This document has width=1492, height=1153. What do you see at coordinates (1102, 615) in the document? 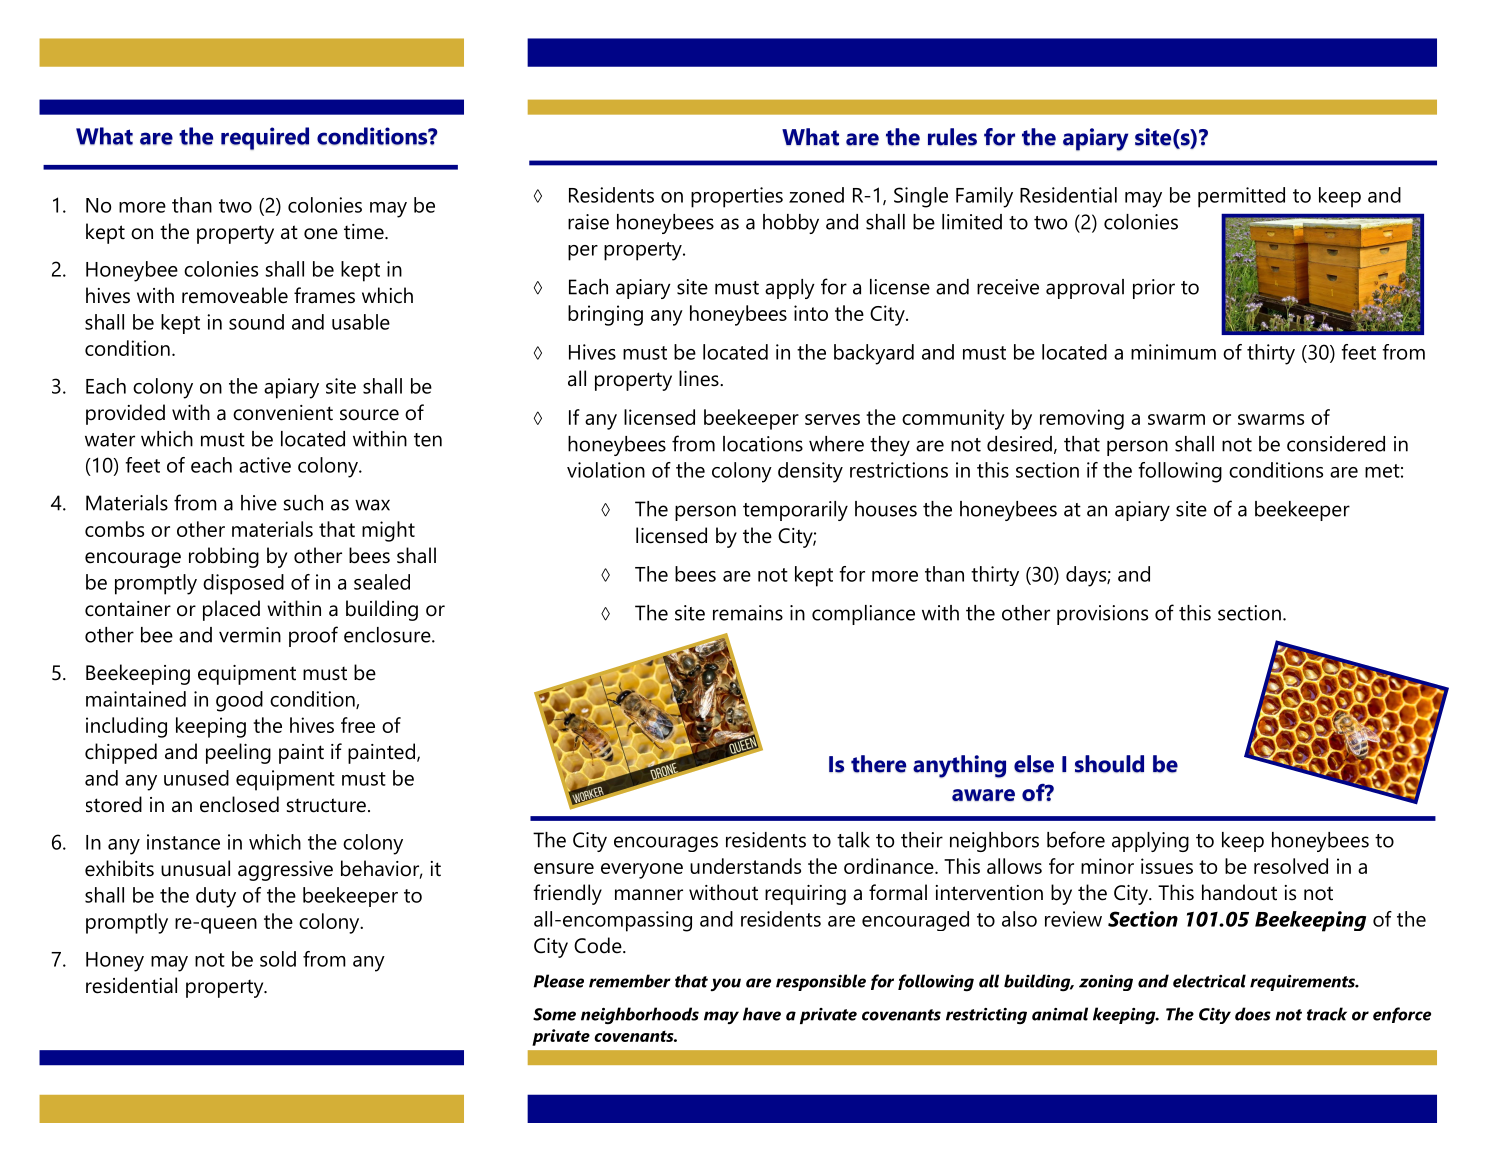
I see `provisions` at bounding box center [1102, 615].
